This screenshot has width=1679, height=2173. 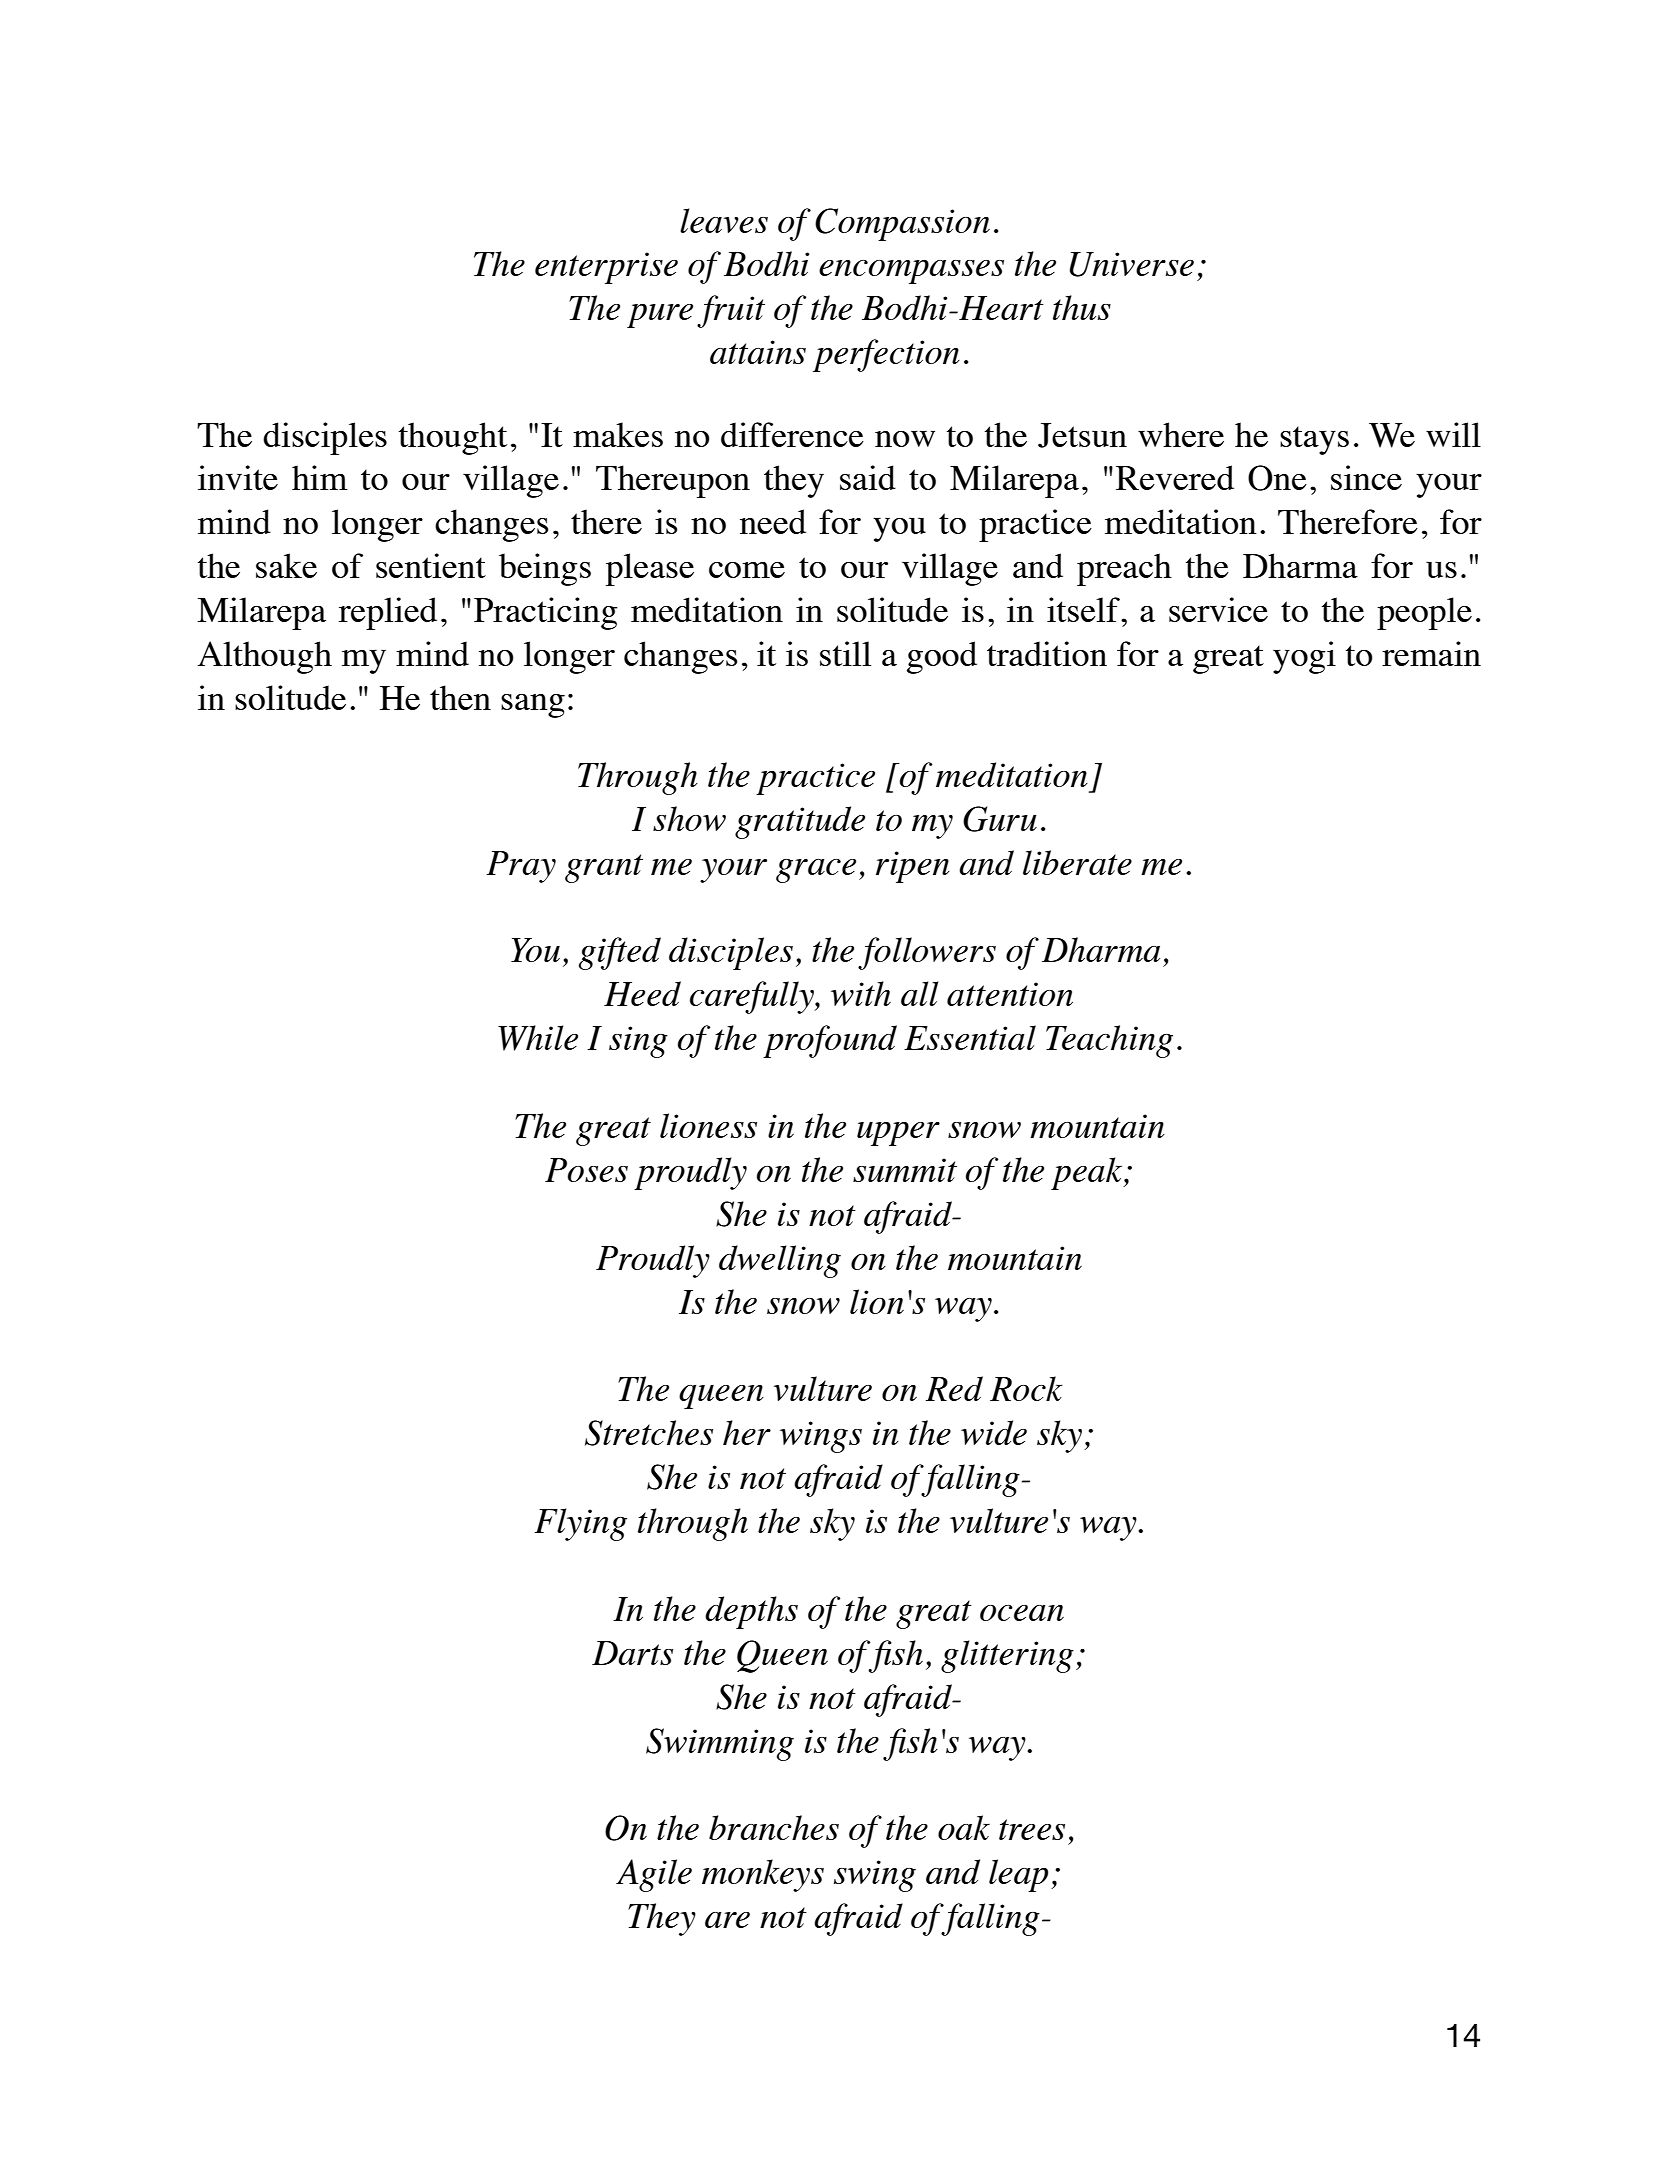 I want to click on While, so click(x=538, y=1038).
